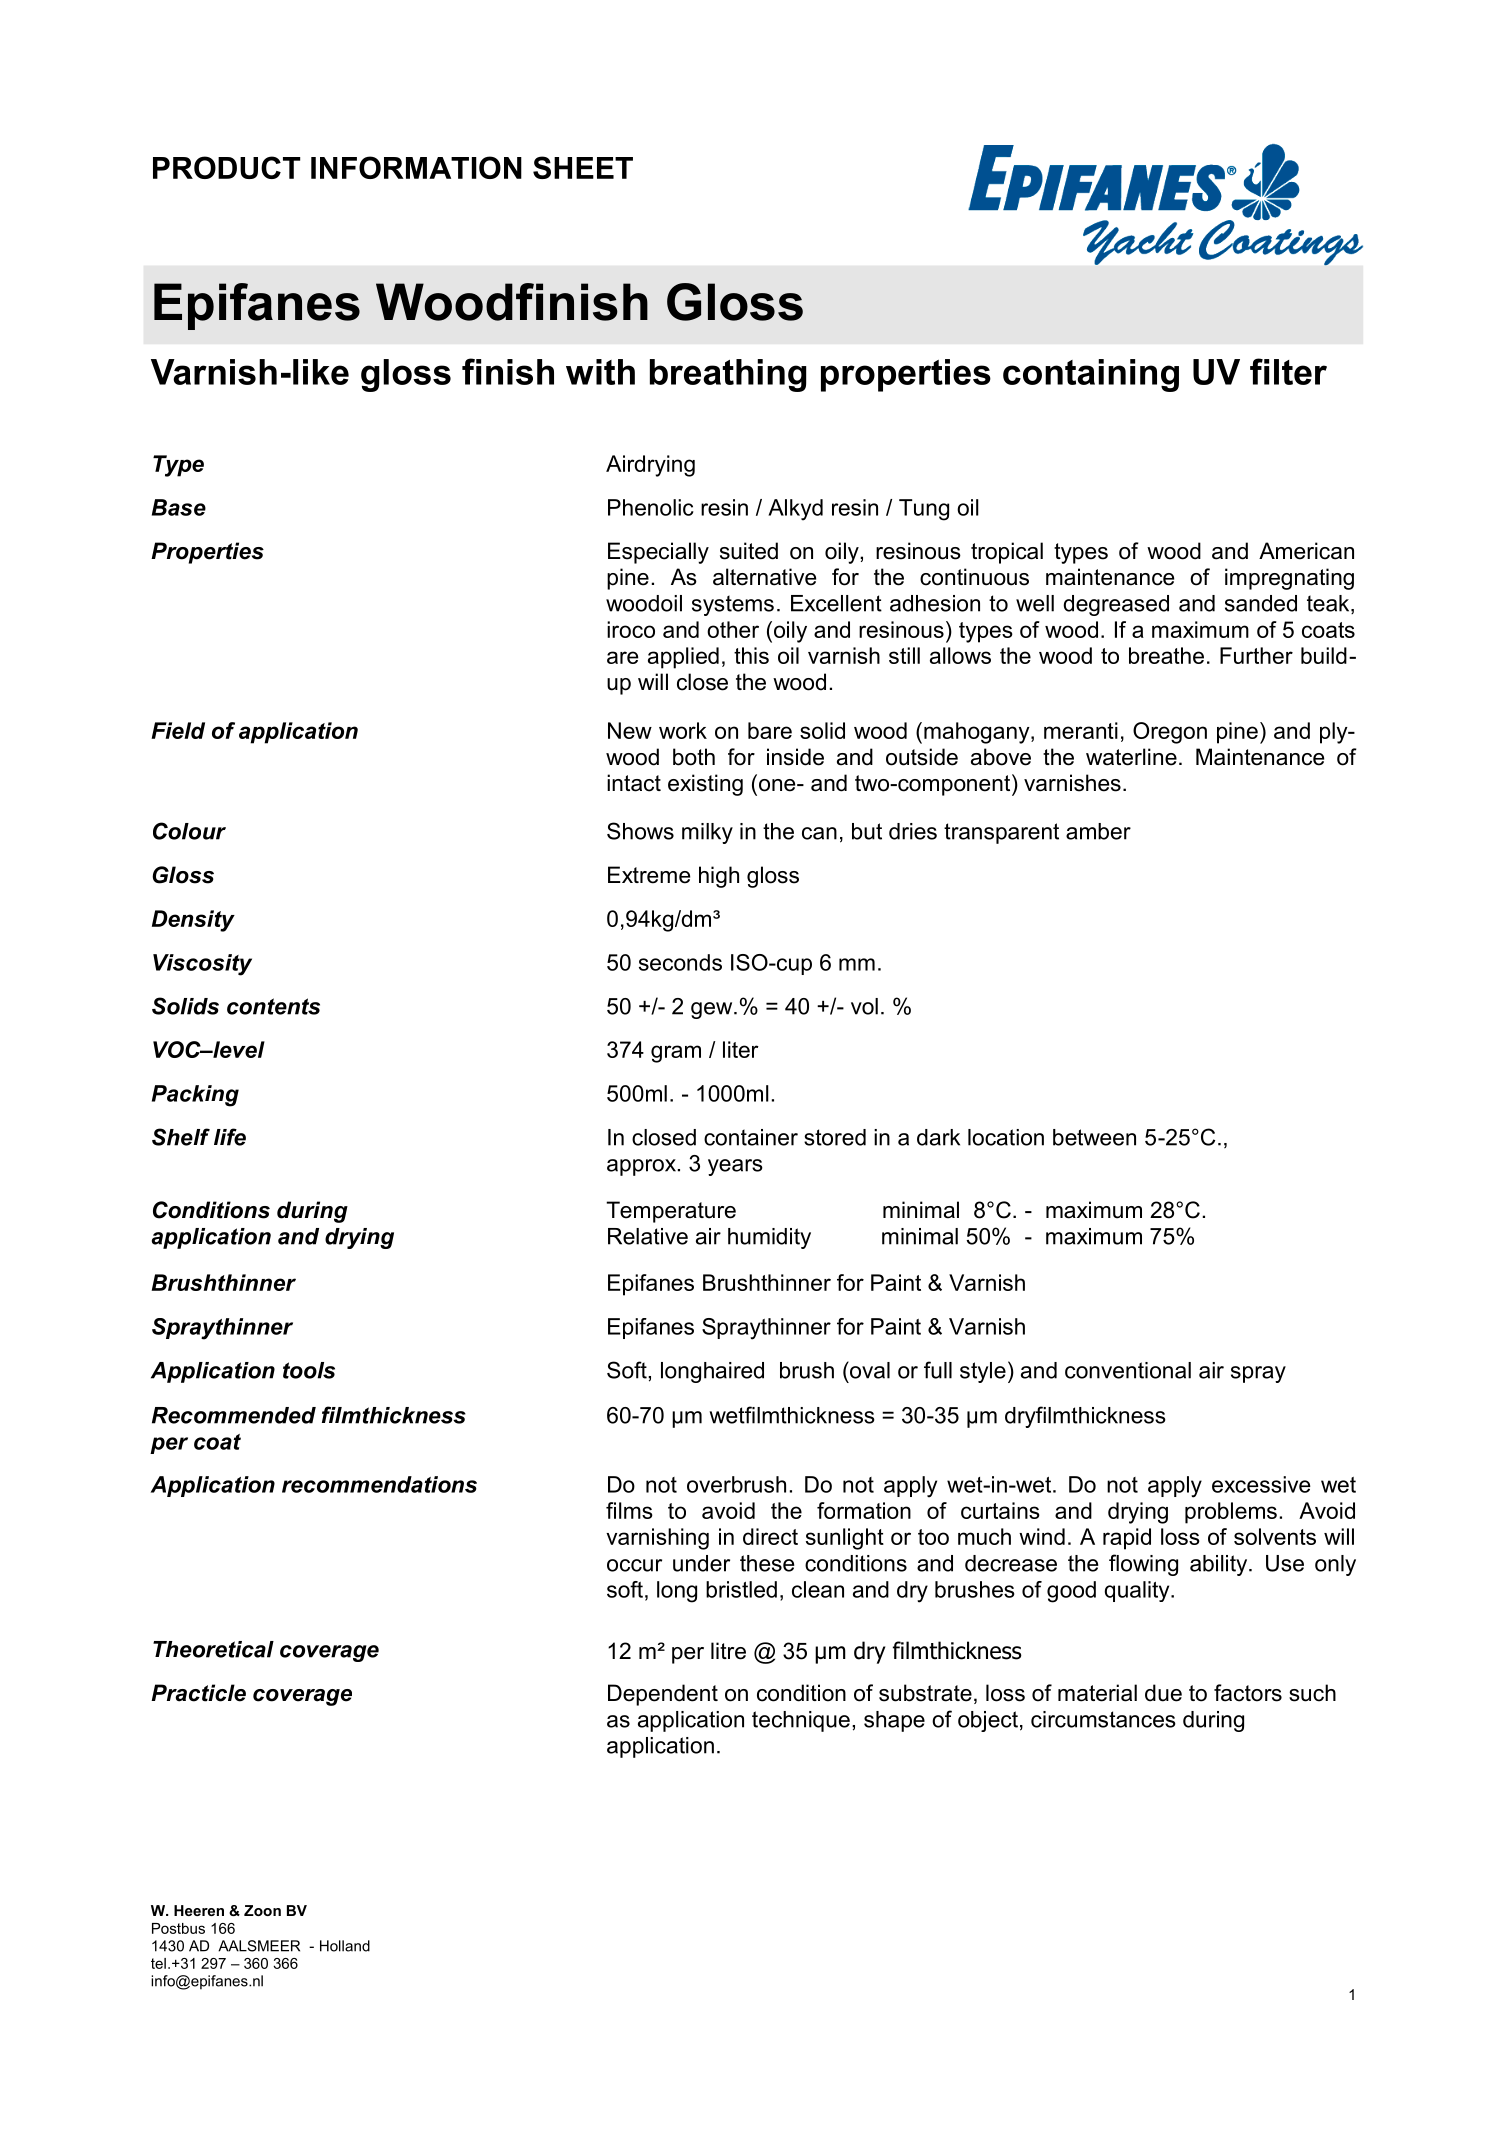 This page has width=1507, height=2132. What do you see at coordinates (273, 1006) in the page?
I see `contents` at bounding box center [273, 1006].
